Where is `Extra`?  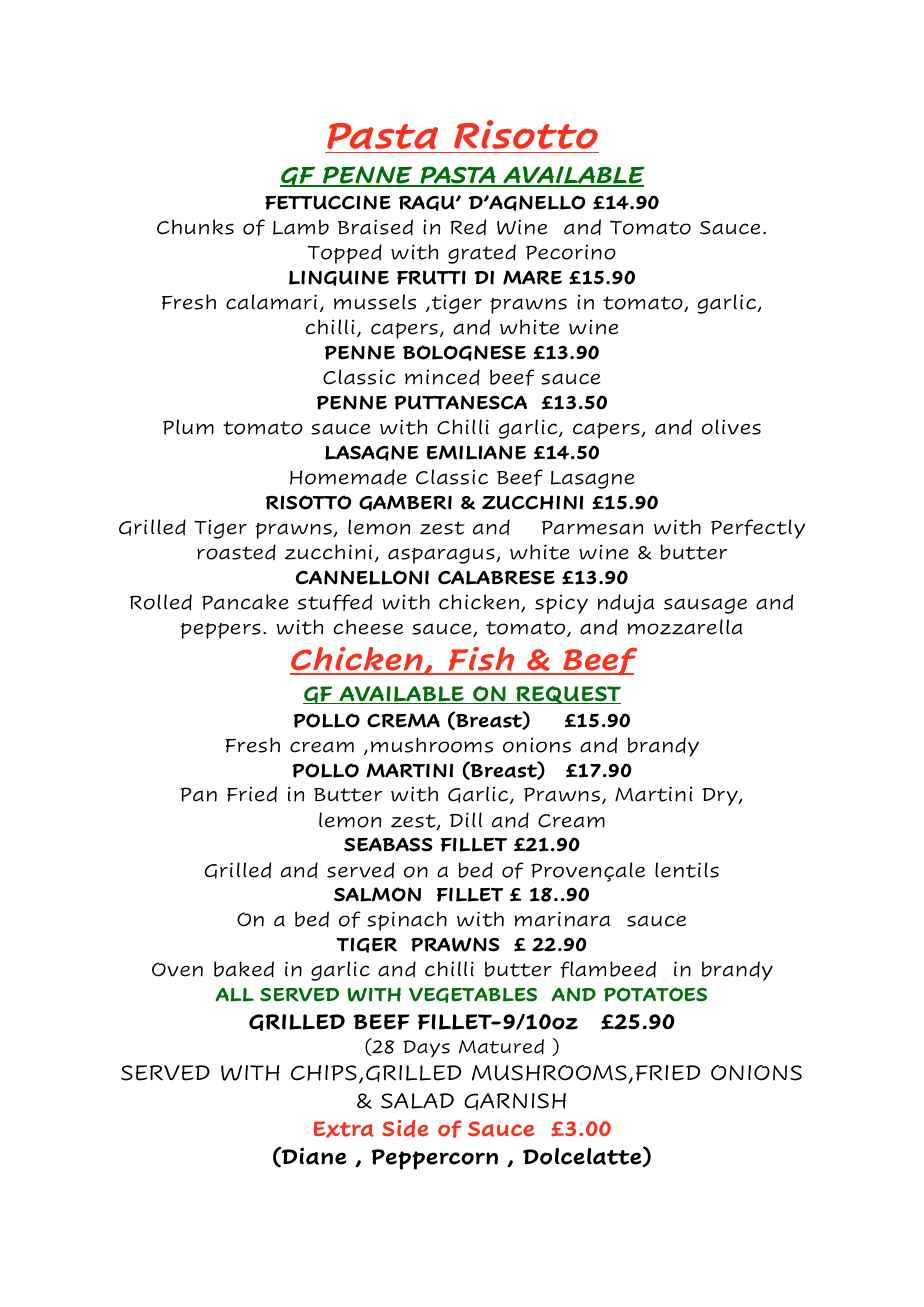
Extra is located at coordinates (344, 1129).
